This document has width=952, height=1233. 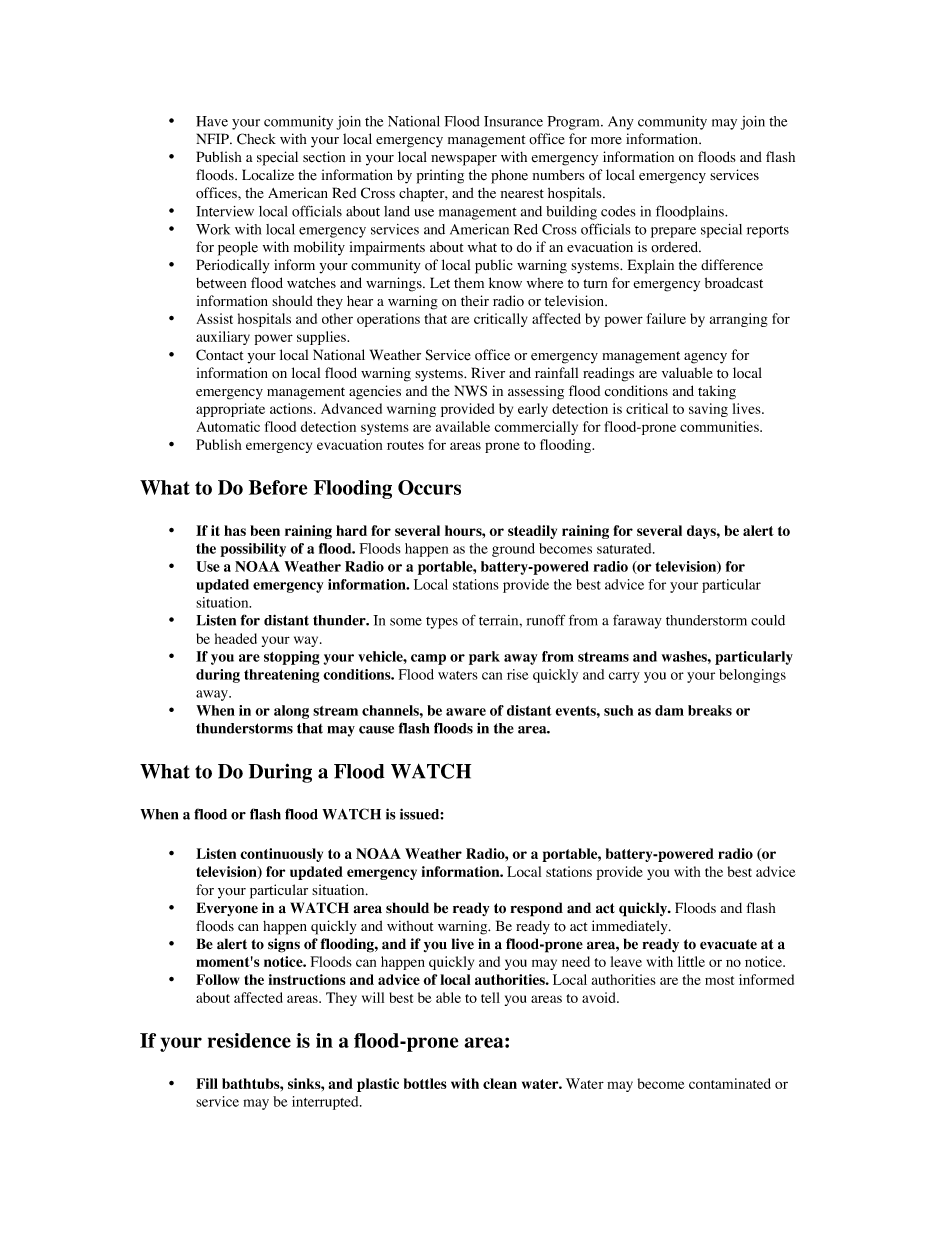 What do you see at coordinates (621, 123) in the document?
I see `Any` at bounding box center [621, 123].
